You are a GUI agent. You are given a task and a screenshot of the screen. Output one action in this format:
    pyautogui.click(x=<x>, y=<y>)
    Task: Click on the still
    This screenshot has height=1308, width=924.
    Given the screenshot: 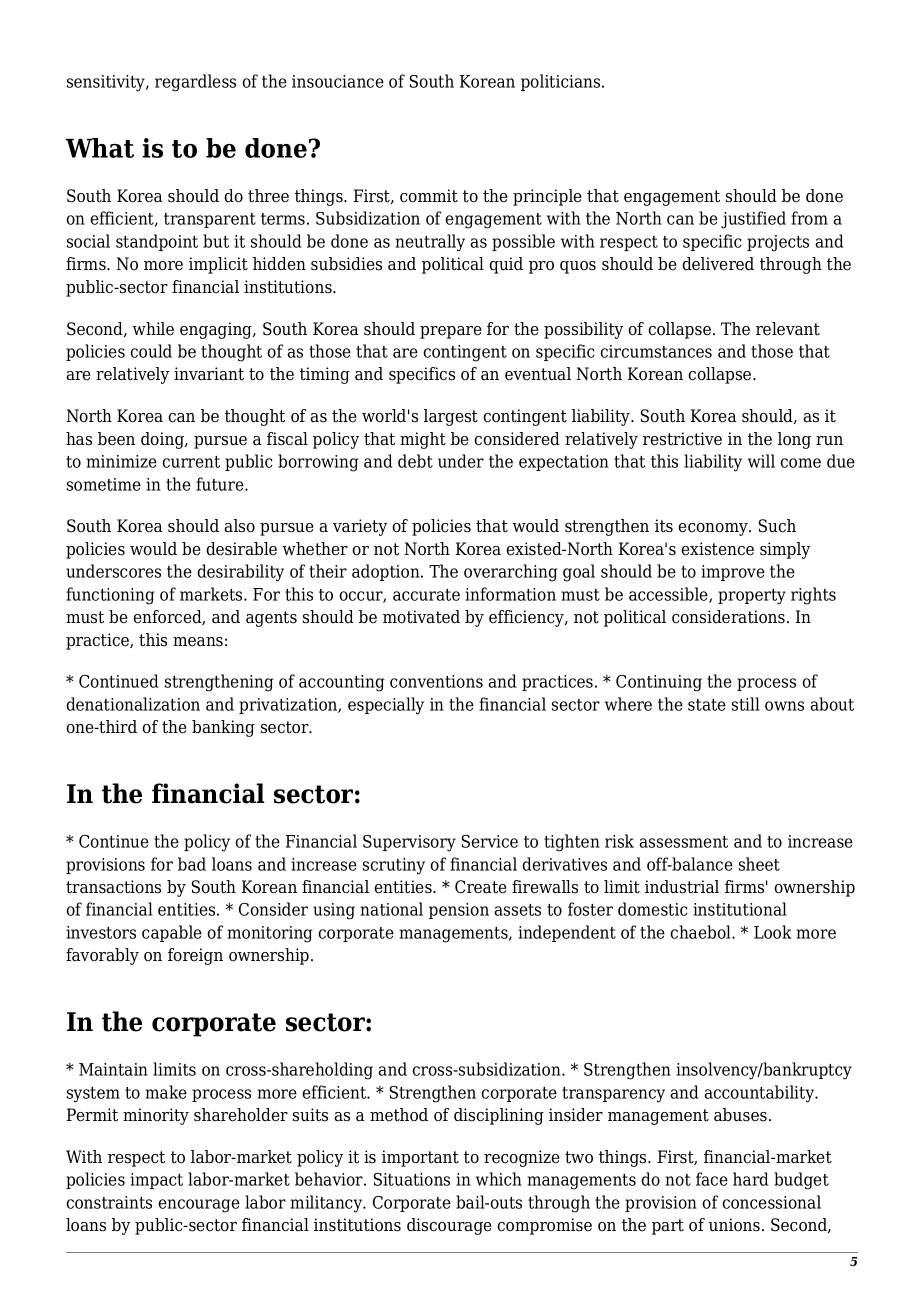 What is the action you would take?
    pyautogui.click(x=746, y=704)
